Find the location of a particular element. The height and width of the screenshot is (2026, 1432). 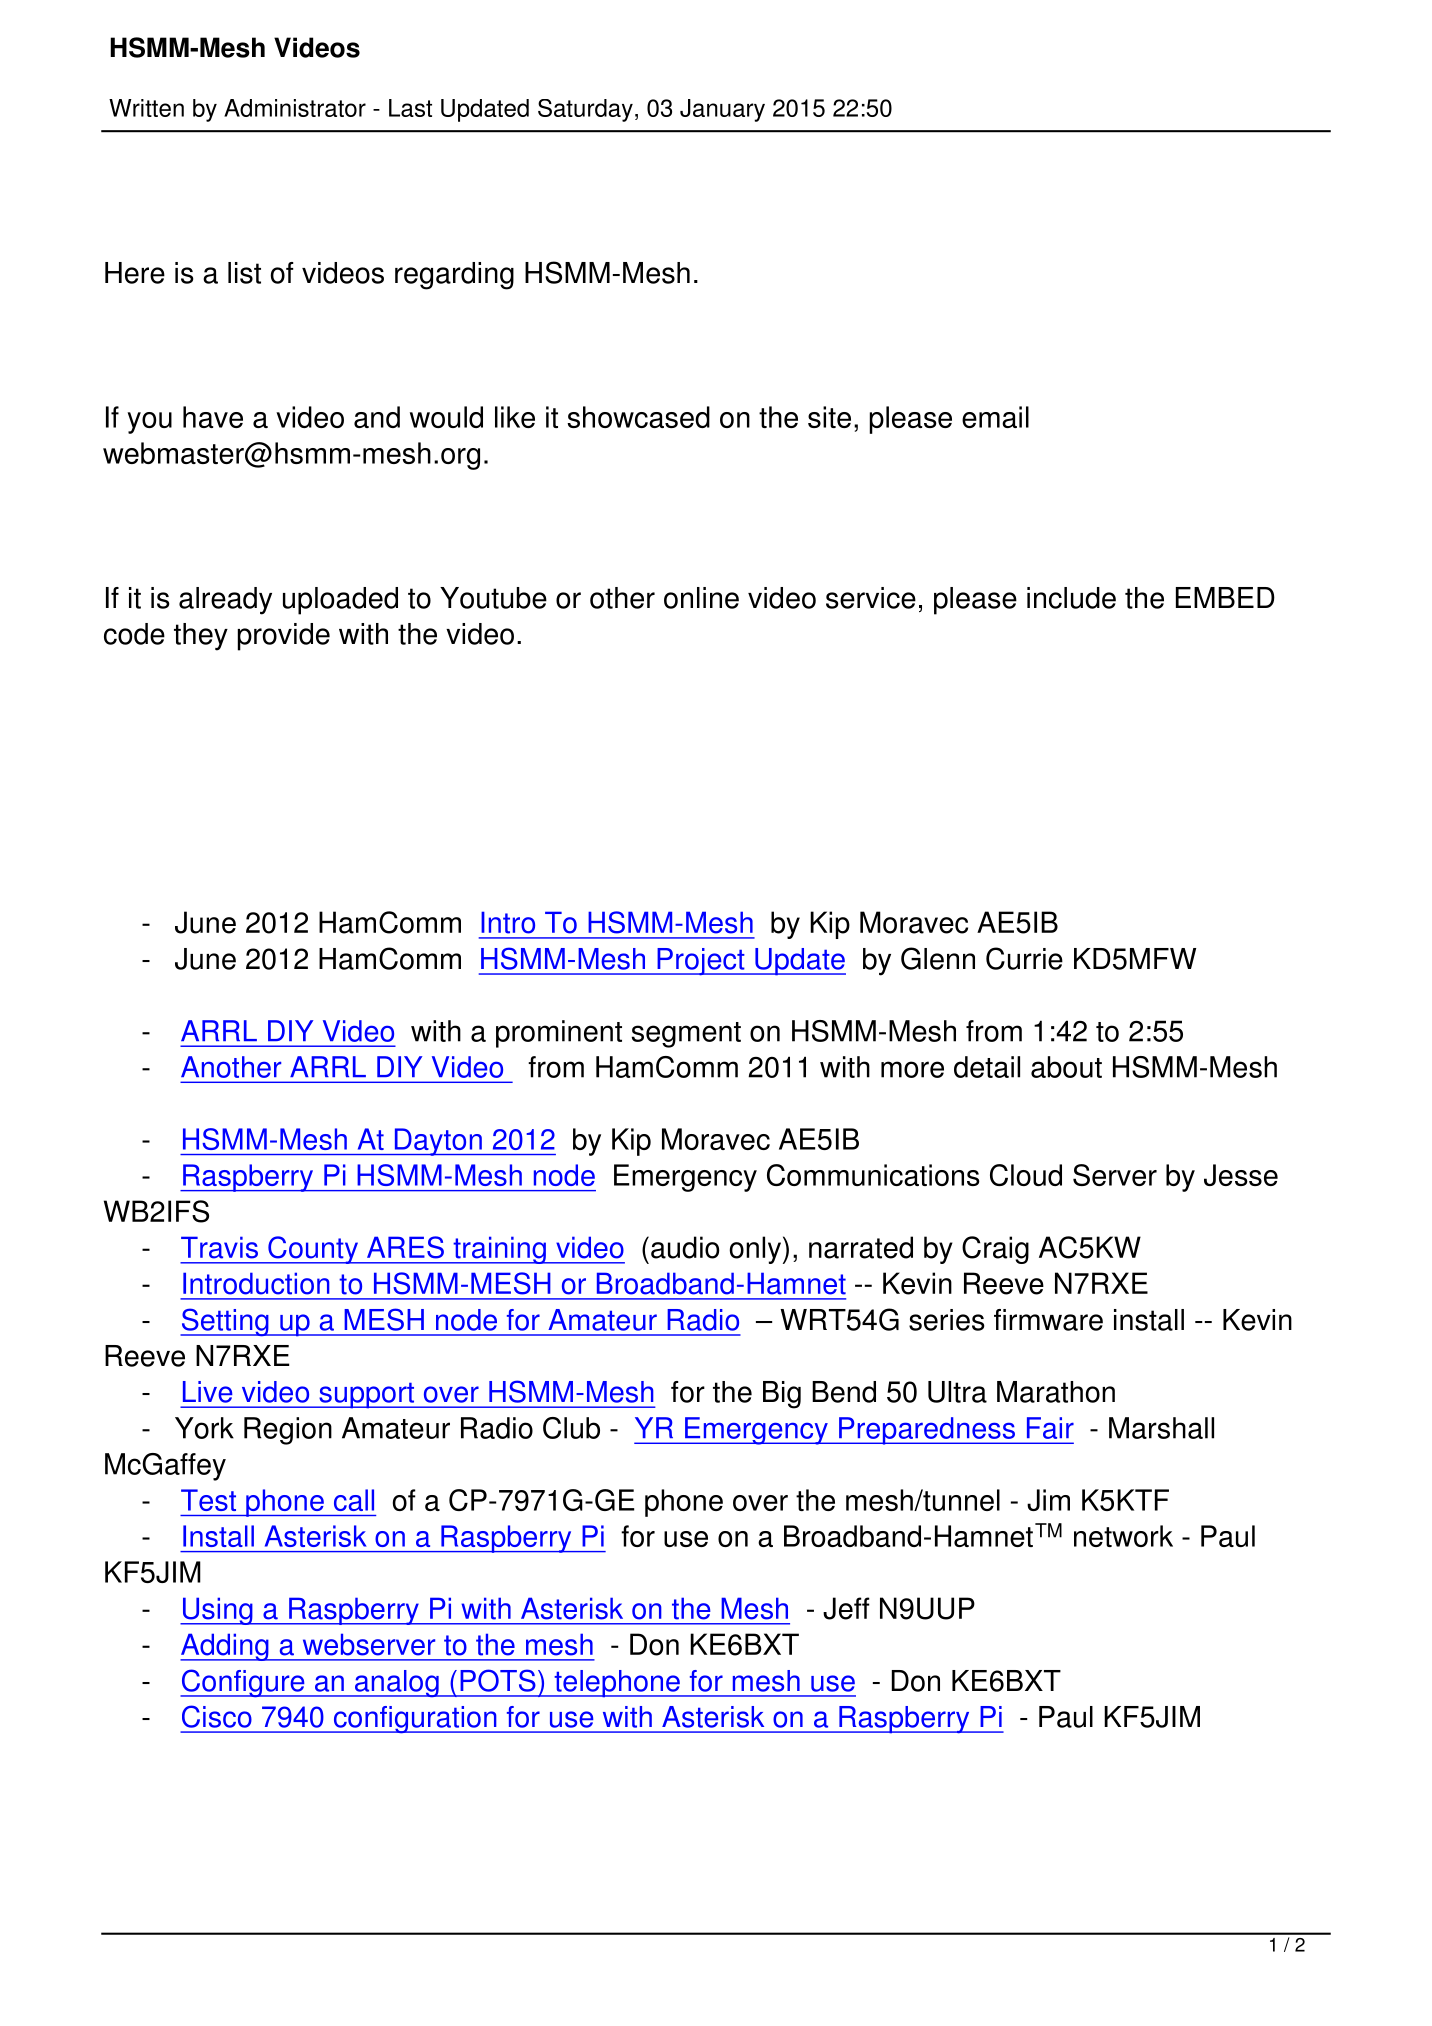

provide is located at coordinates (284, 637).
